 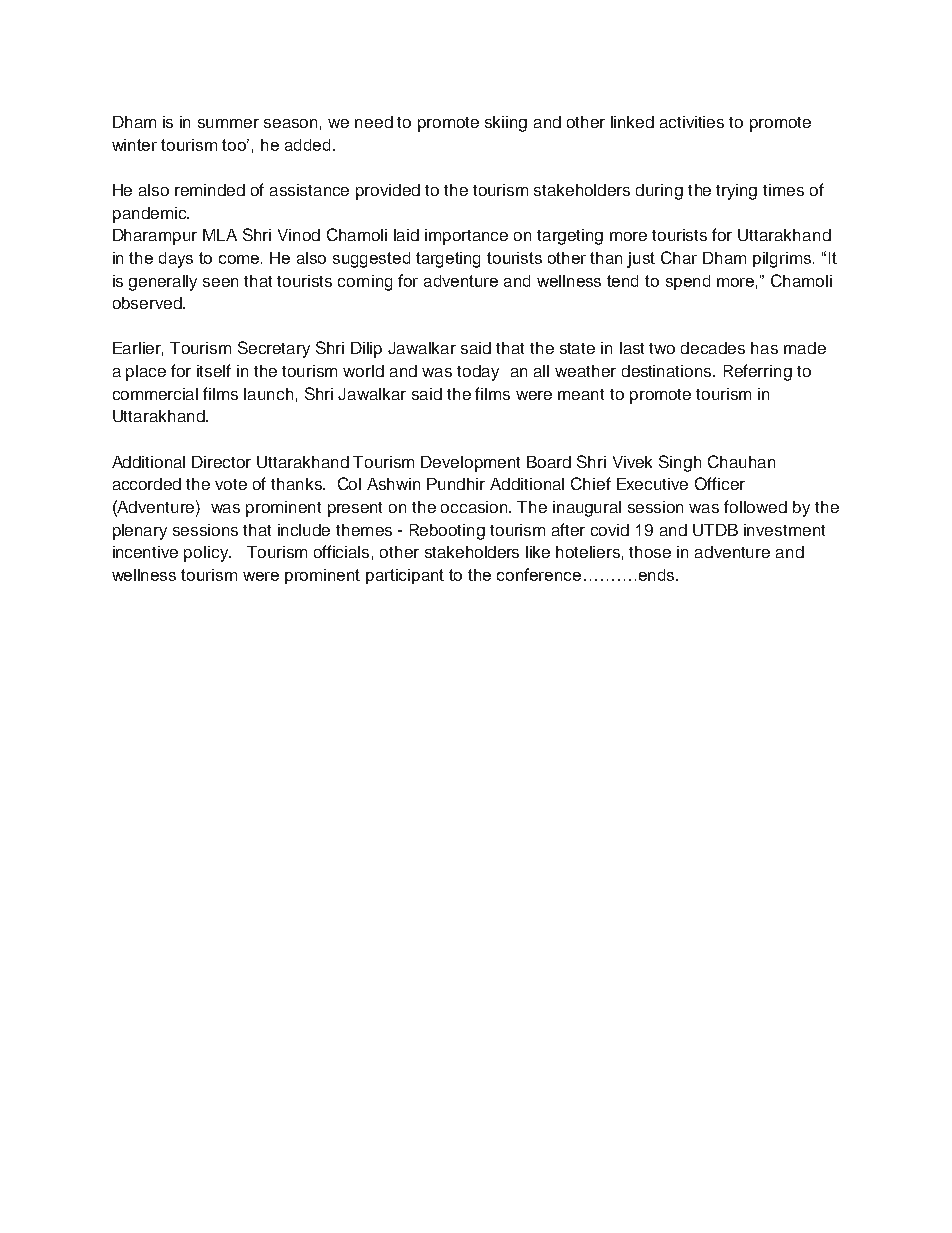 What do you see at coordinates (538, 552) in the image?
I see `like` at bounding box center [538, 552].
